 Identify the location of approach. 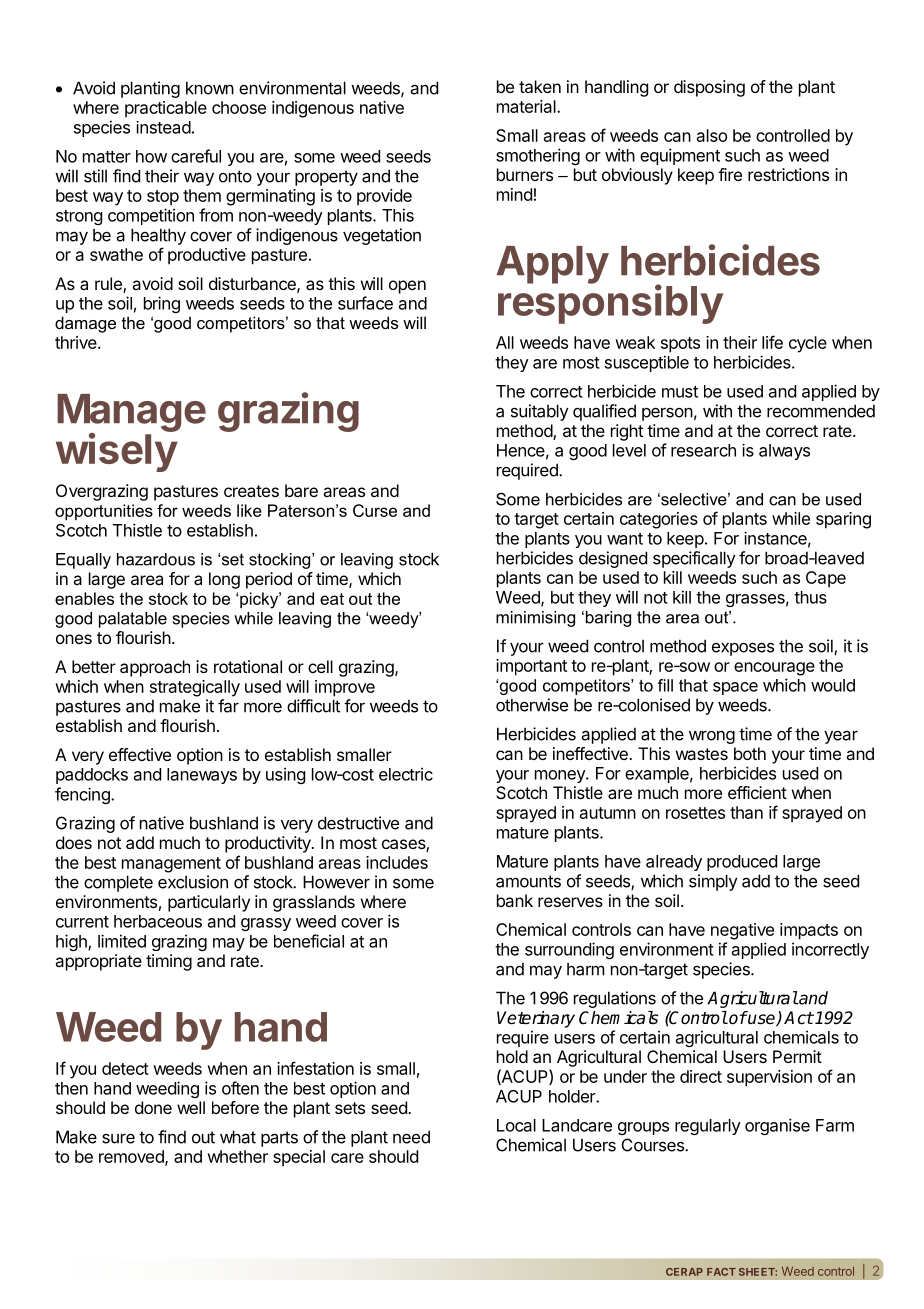
(155, 668).
